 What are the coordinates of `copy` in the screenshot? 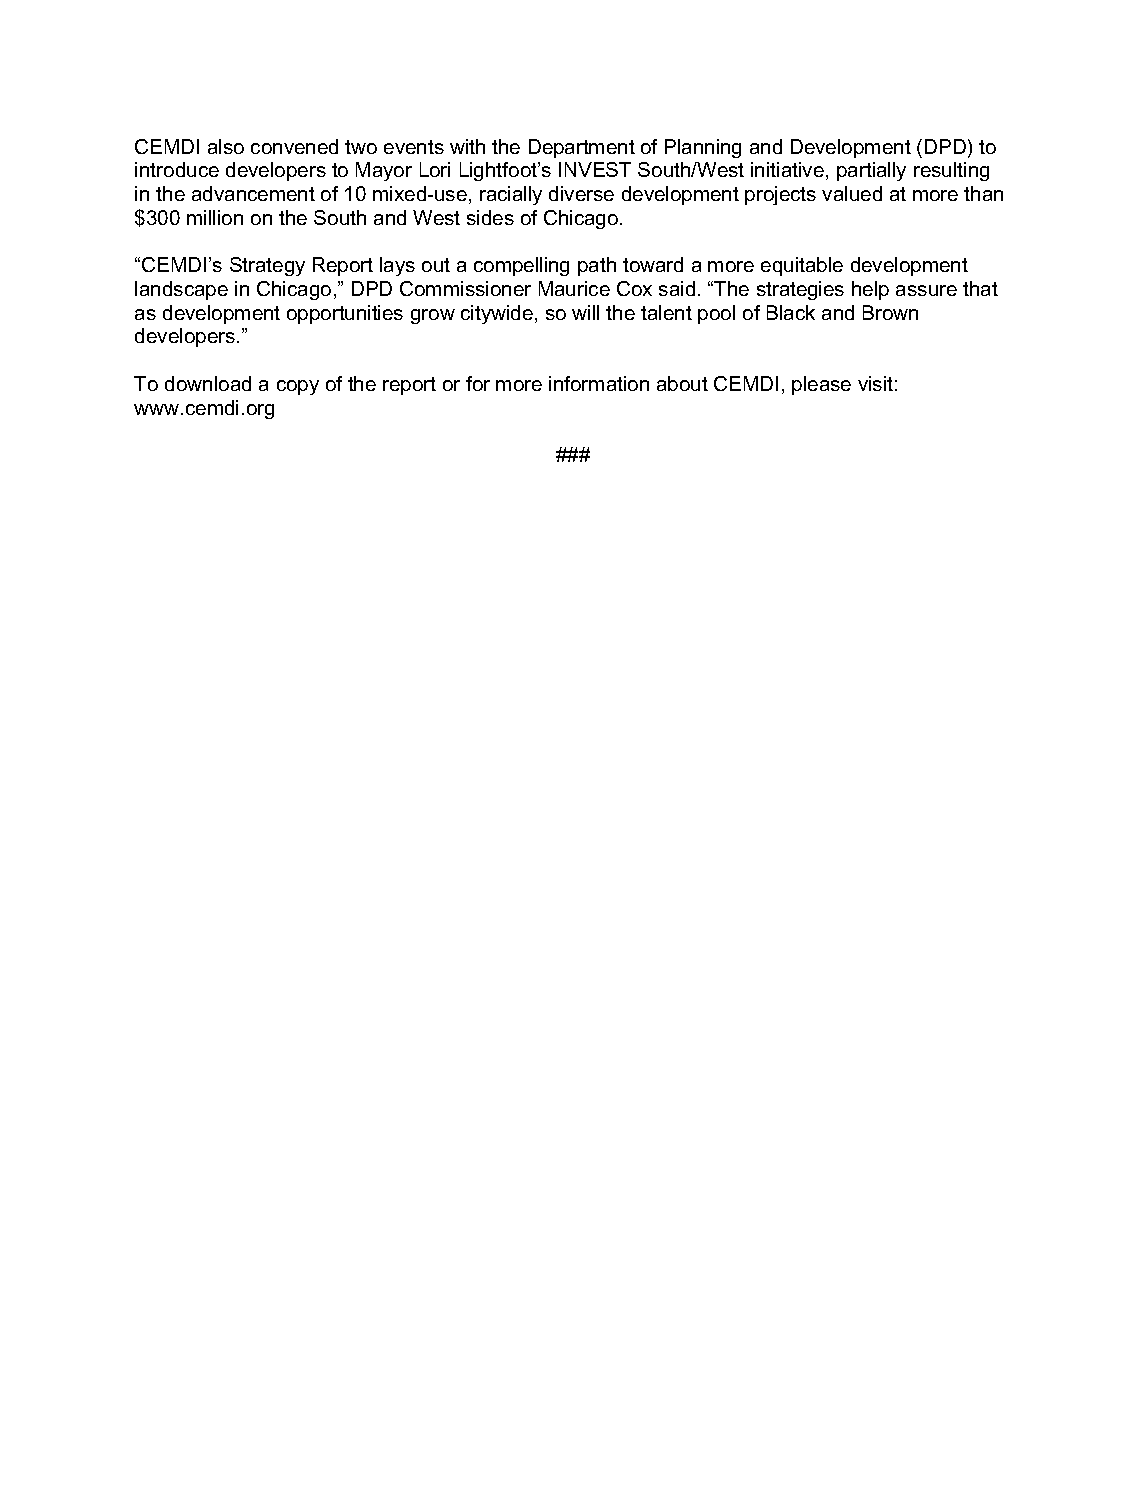 It's located at (298, 387).
